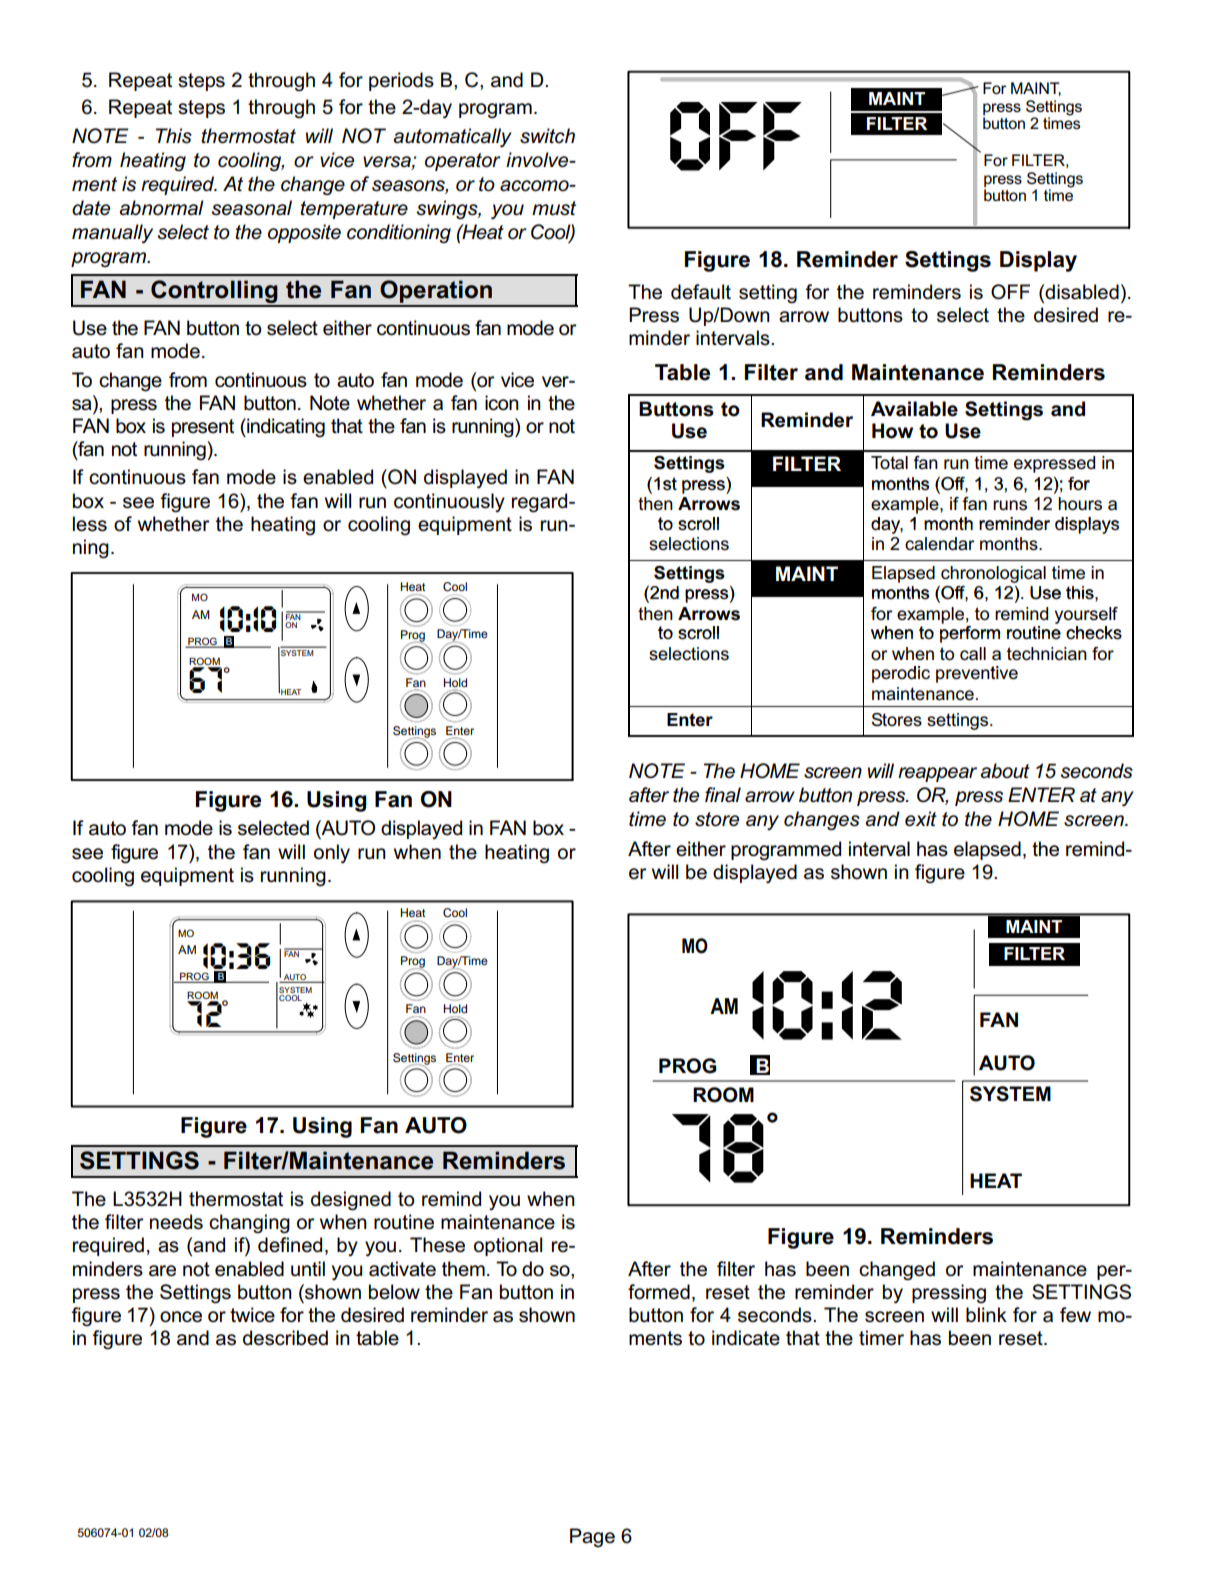 Image resolution: width=1228 pixels, height=1589 pixels. What do you see at coordinates (252, 208) in the screenshot?
I see `seasonal` at bounding box center [252, 208].
